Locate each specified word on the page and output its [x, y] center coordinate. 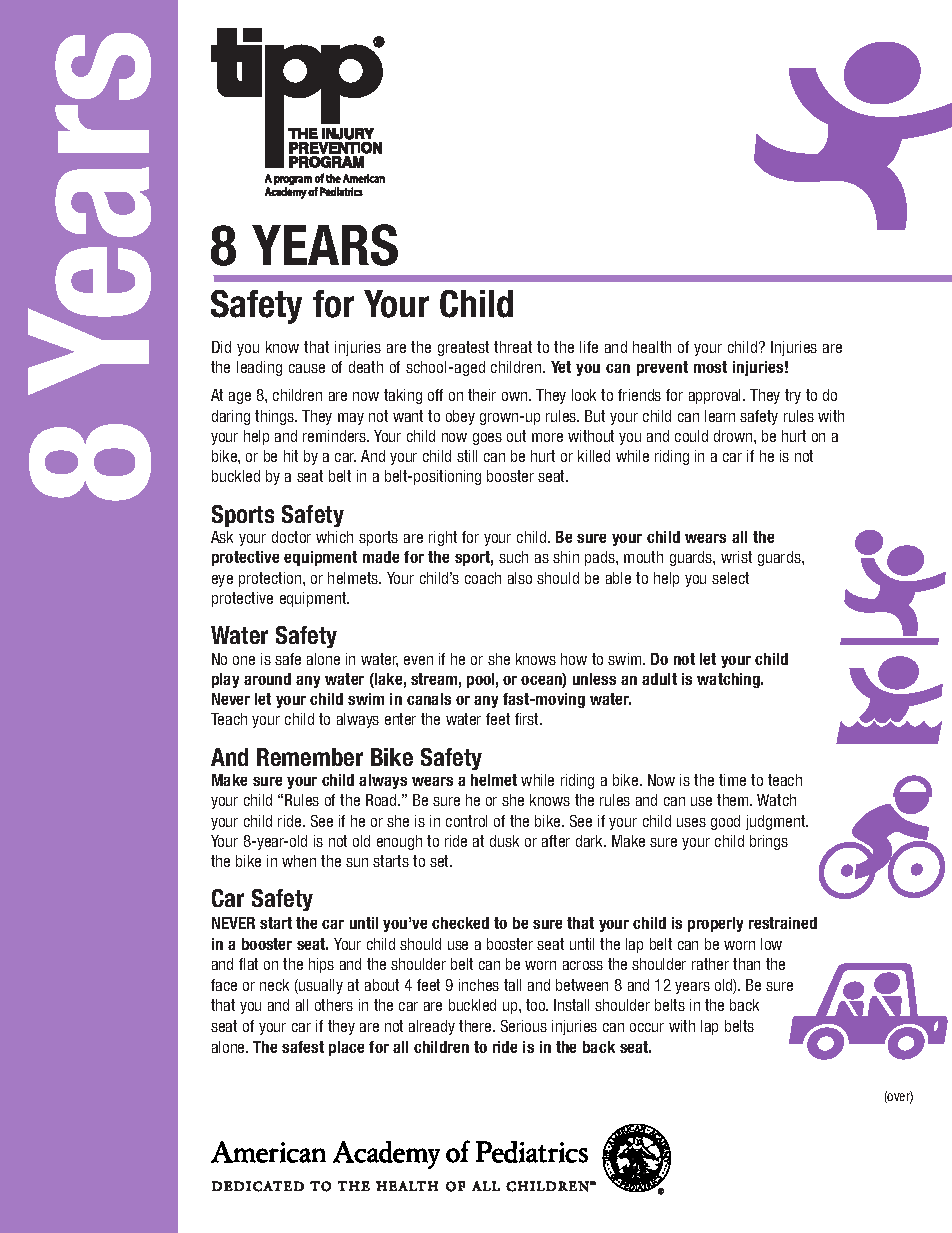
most [710, 367]
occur [647, 1027]
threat [513, 347]
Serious [524, 1026]
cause [307, 368]
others [334, 1005]
